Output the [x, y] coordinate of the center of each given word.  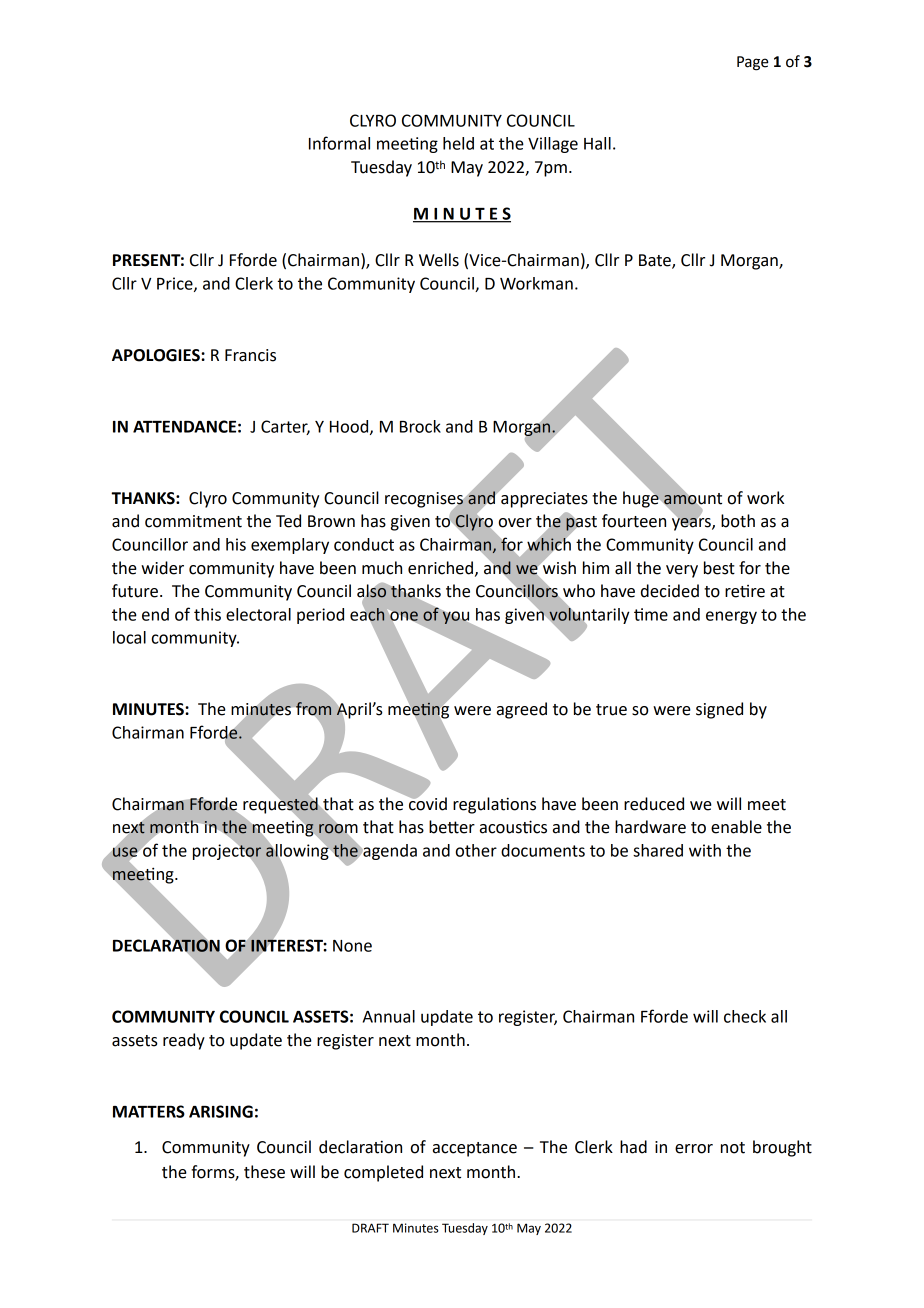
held [458, 143]
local [129, 637]
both [738, 521]
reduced [654, 804]
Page [752, 63]
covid [427, 803]
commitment [193, 521]
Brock [420, 426]
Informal [339, 143]
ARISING [221, 1111]
